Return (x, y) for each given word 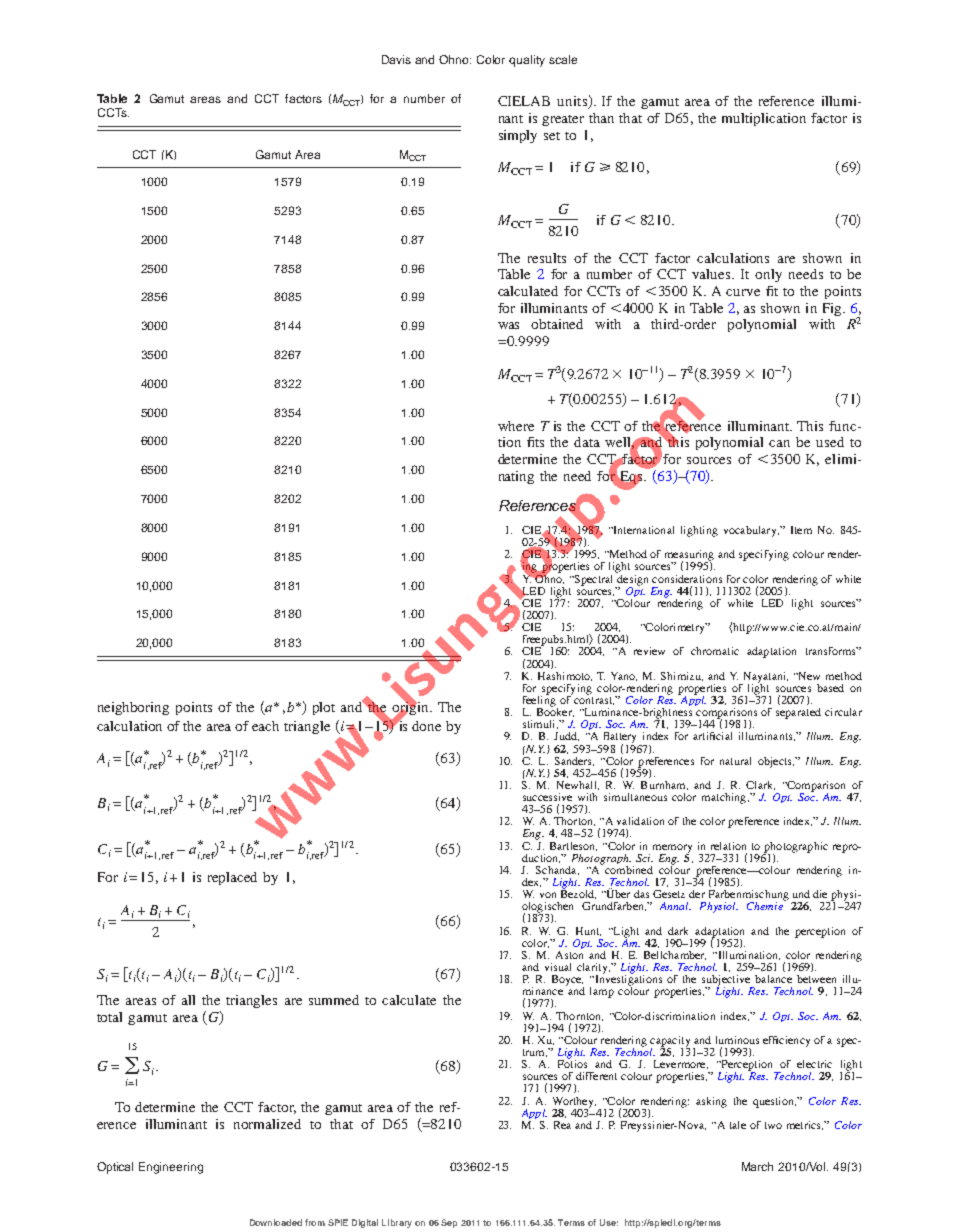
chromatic (715, 651)
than (601, 118)
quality (527, 61)
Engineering (171, 1168)
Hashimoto (565, 676)
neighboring (133, 708)
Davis (396, 59)
